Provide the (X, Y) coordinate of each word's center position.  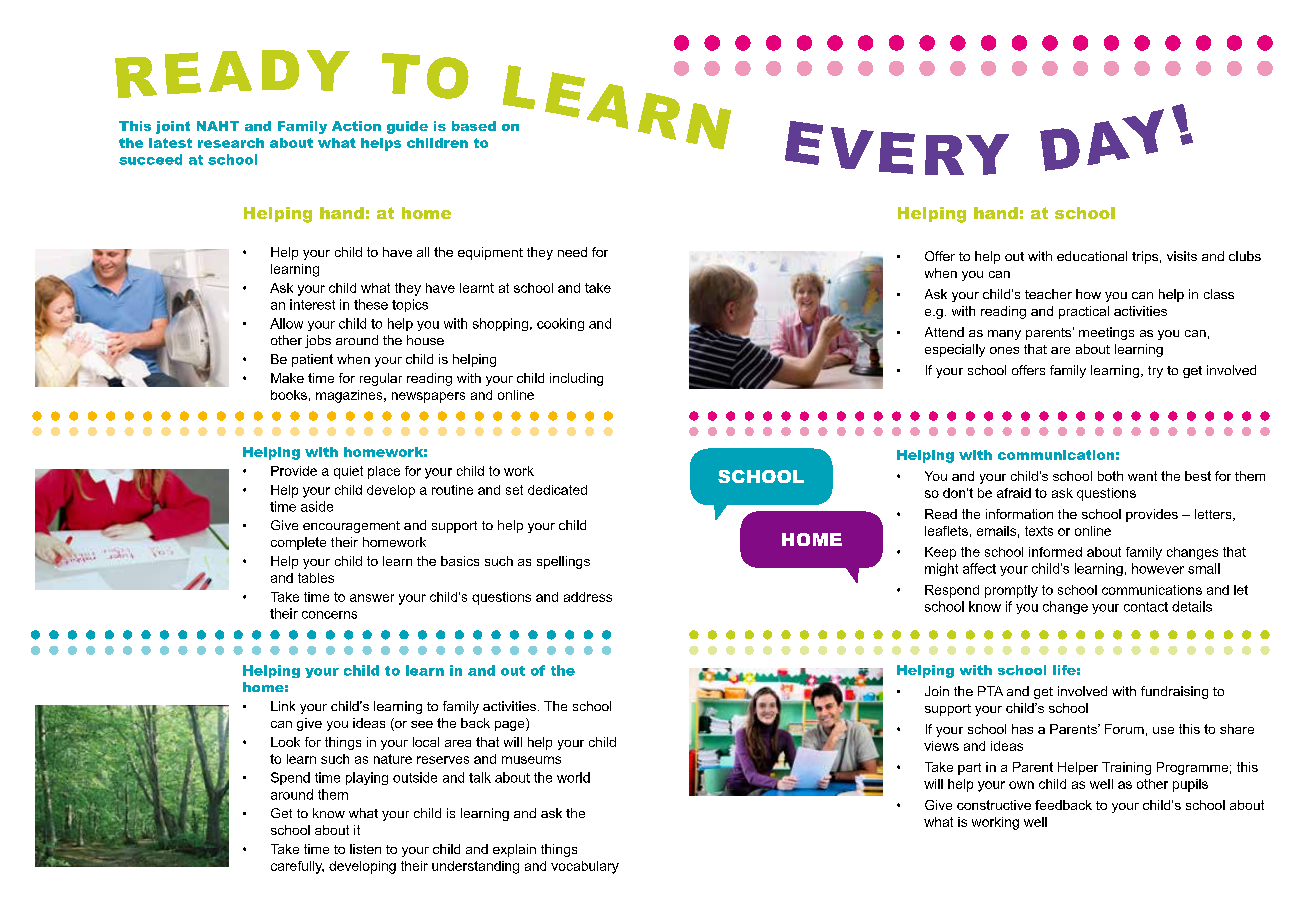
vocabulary (585, 867)
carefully (297, 867)
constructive (994, 805)
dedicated (557, 490)
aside (317, 506)
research (231, 143)
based (474, 126)
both (1110, 476)
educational (1092, 256)
